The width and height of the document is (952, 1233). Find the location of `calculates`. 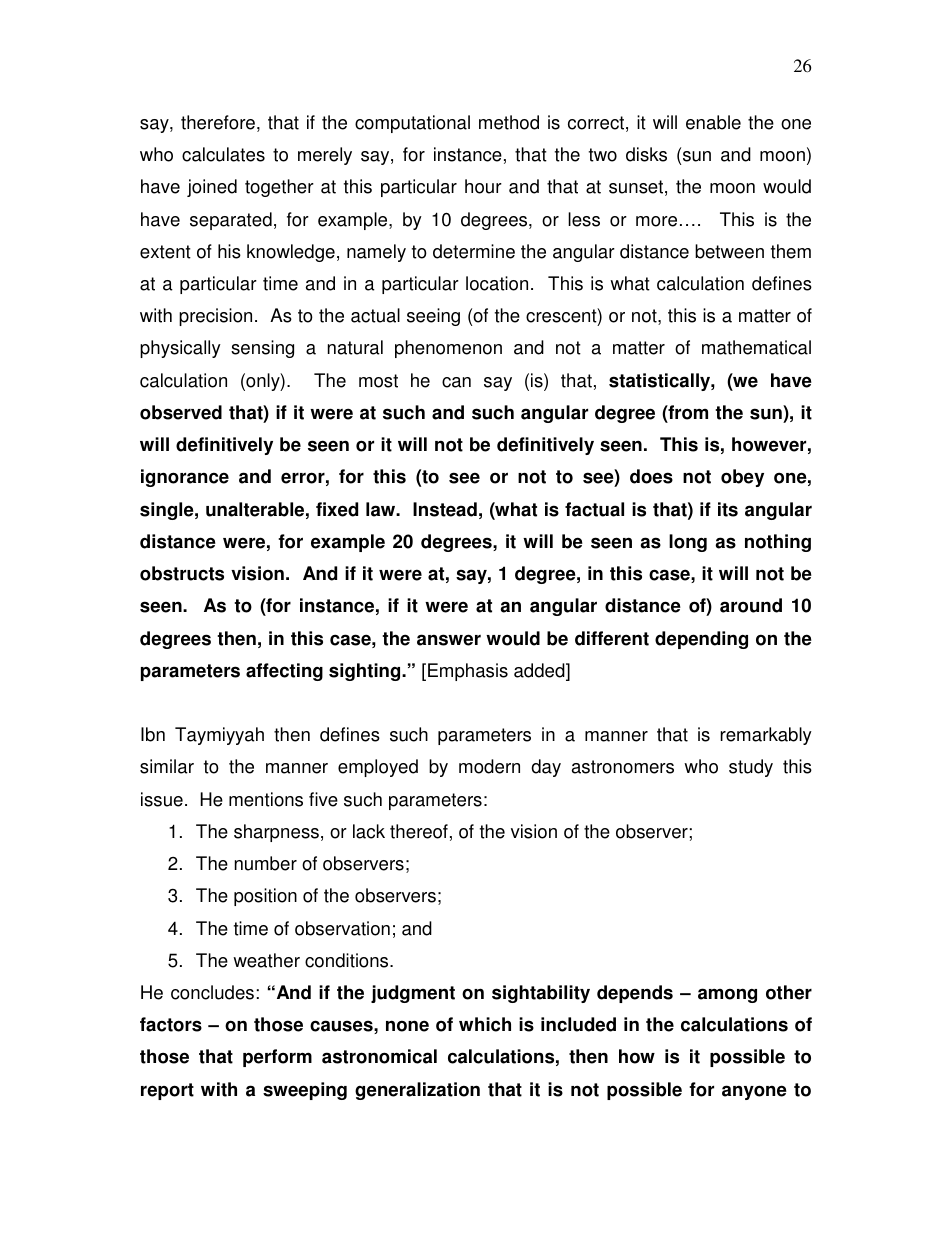

calculates is located at coordinates (223, 154).
